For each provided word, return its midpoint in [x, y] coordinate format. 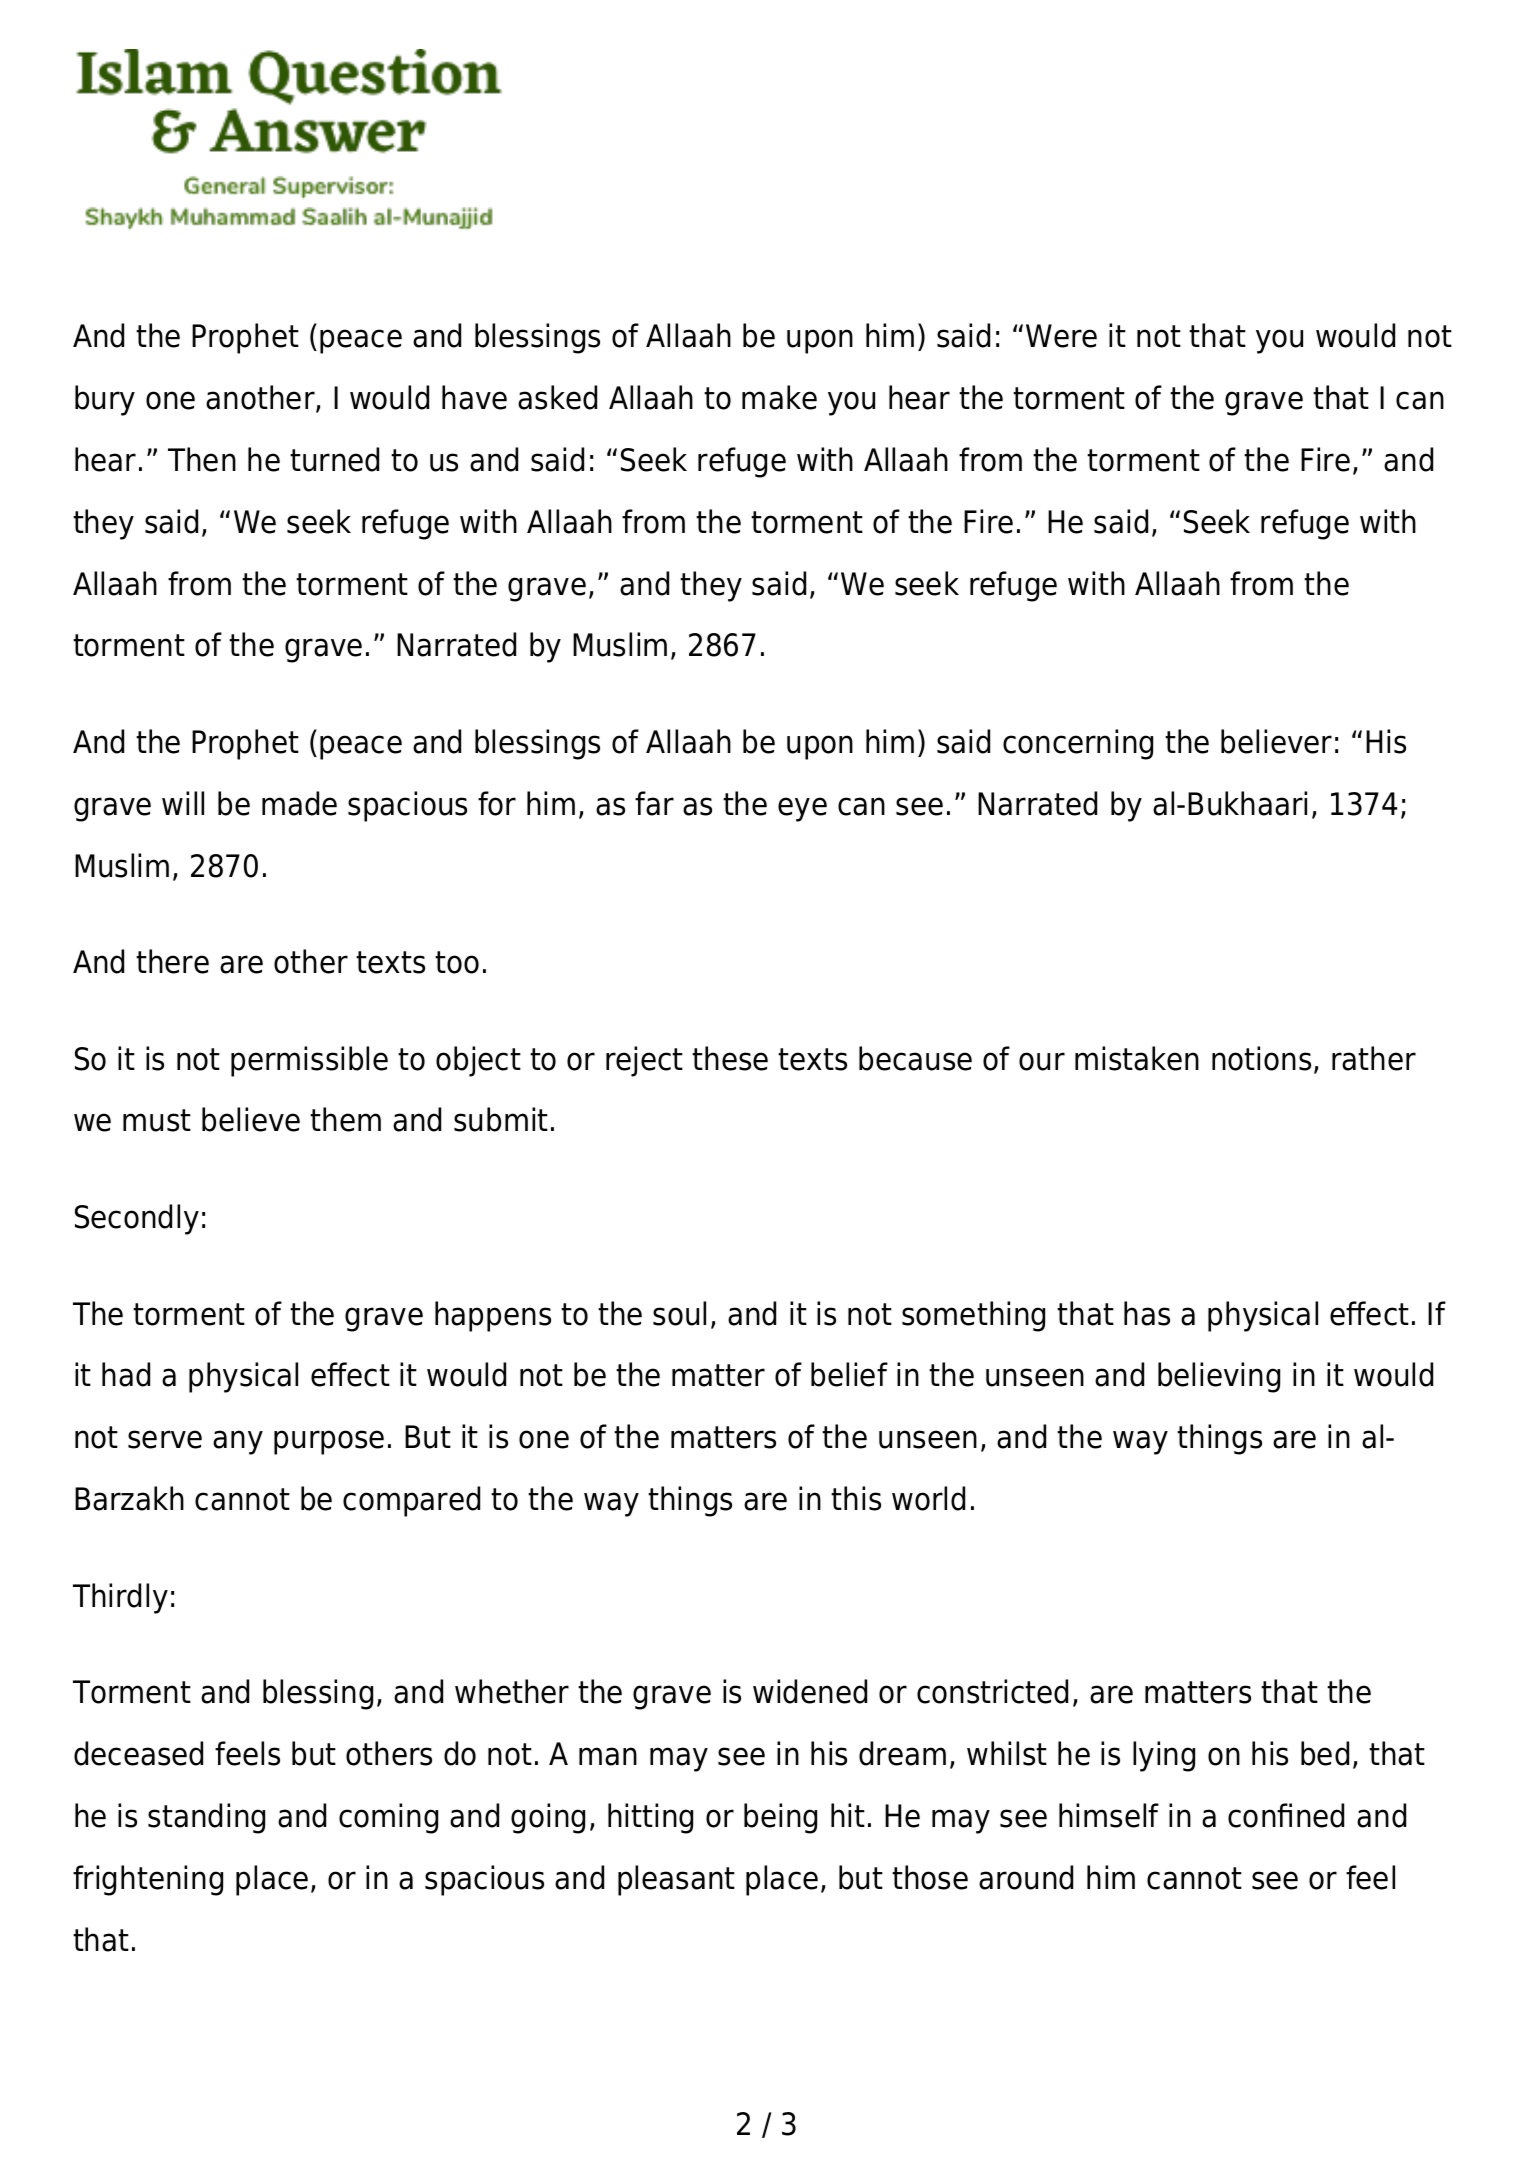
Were [1061, 336]
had [126, 1374]
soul [679, 1313]
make [779, 397]
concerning [1078, 744]
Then [202, 459]
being [780, 1818]
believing [1219, 1377]
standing [206, 1818]
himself [1109, 1815]
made [299, 803]
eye [802, 809]
